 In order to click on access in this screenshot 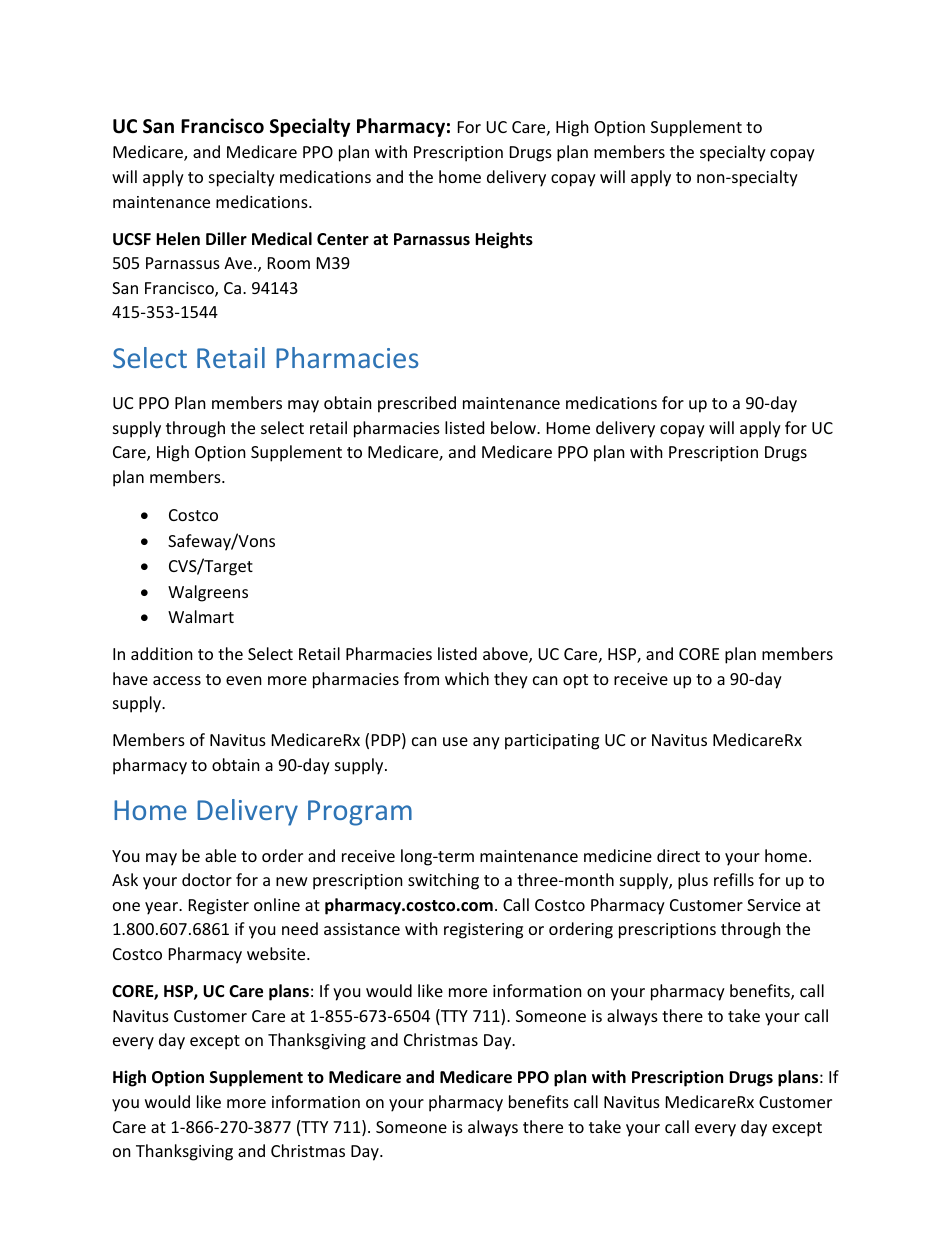, I will do `click(177, 680)`.
